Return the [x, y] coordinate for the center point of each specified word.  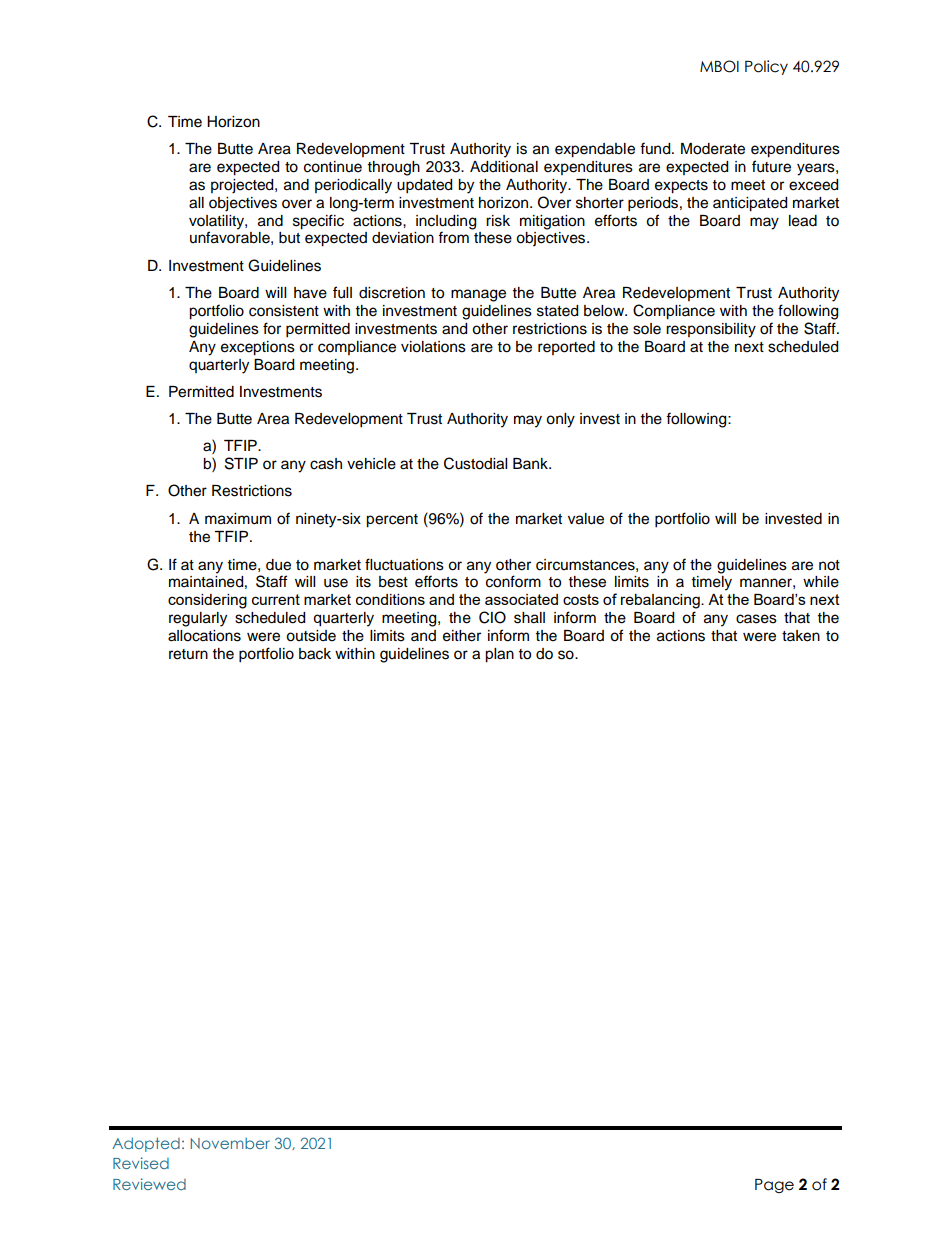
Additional [504, 167]
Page [774, 1186]
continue [333, 167]
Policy [766, 67]
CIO [492, 617]
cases [756, 619]
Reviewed [149, 1184]
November [230, 1143]
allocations [204, 636]
